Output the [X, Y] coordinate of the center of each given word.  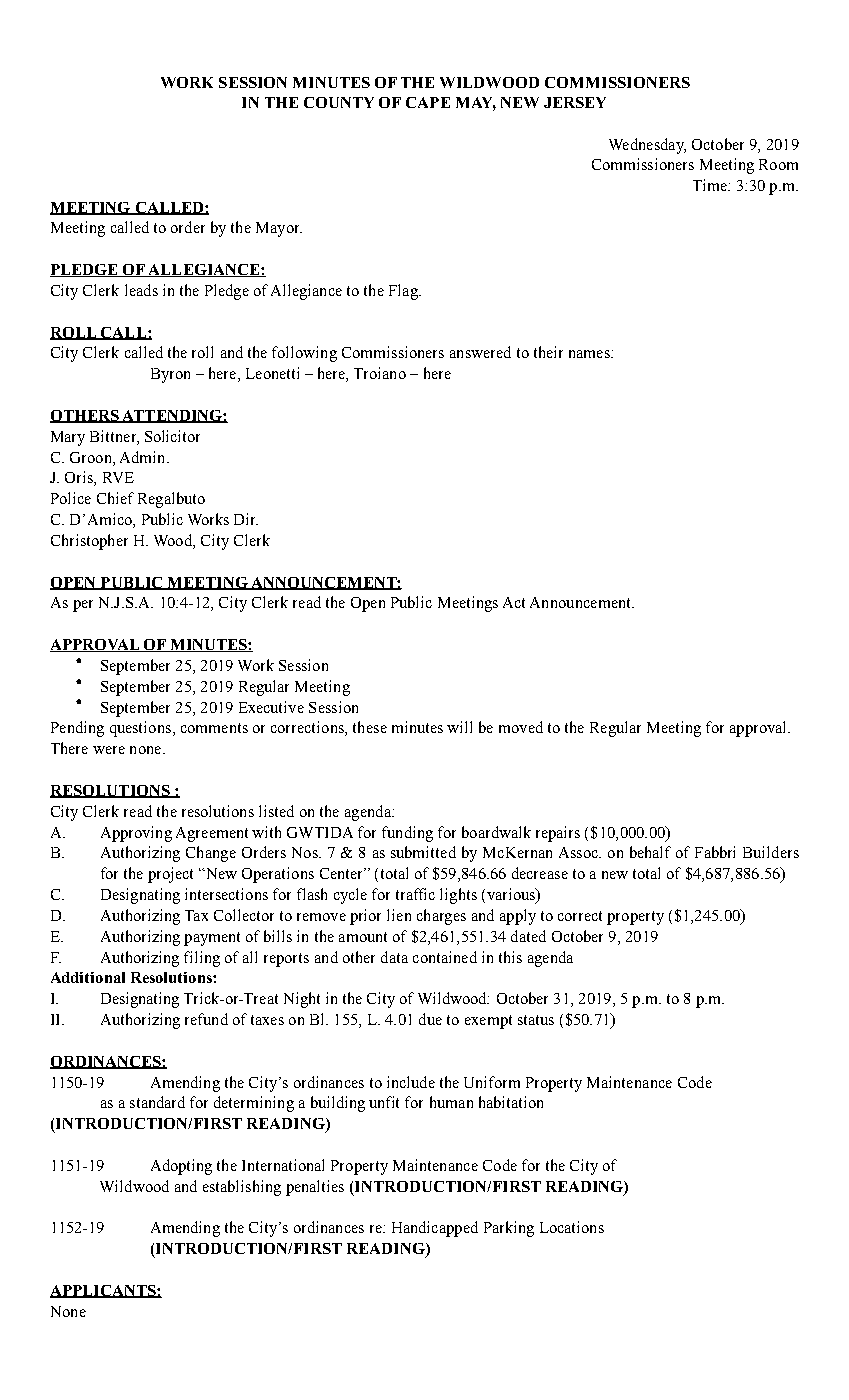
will [459, 727]
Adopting [181, 1167]
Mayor [279, 229]
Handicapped [435, 1229]
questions [140, 729]
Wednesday [647, 146]
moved [521, 727]
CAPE [428, 102]
